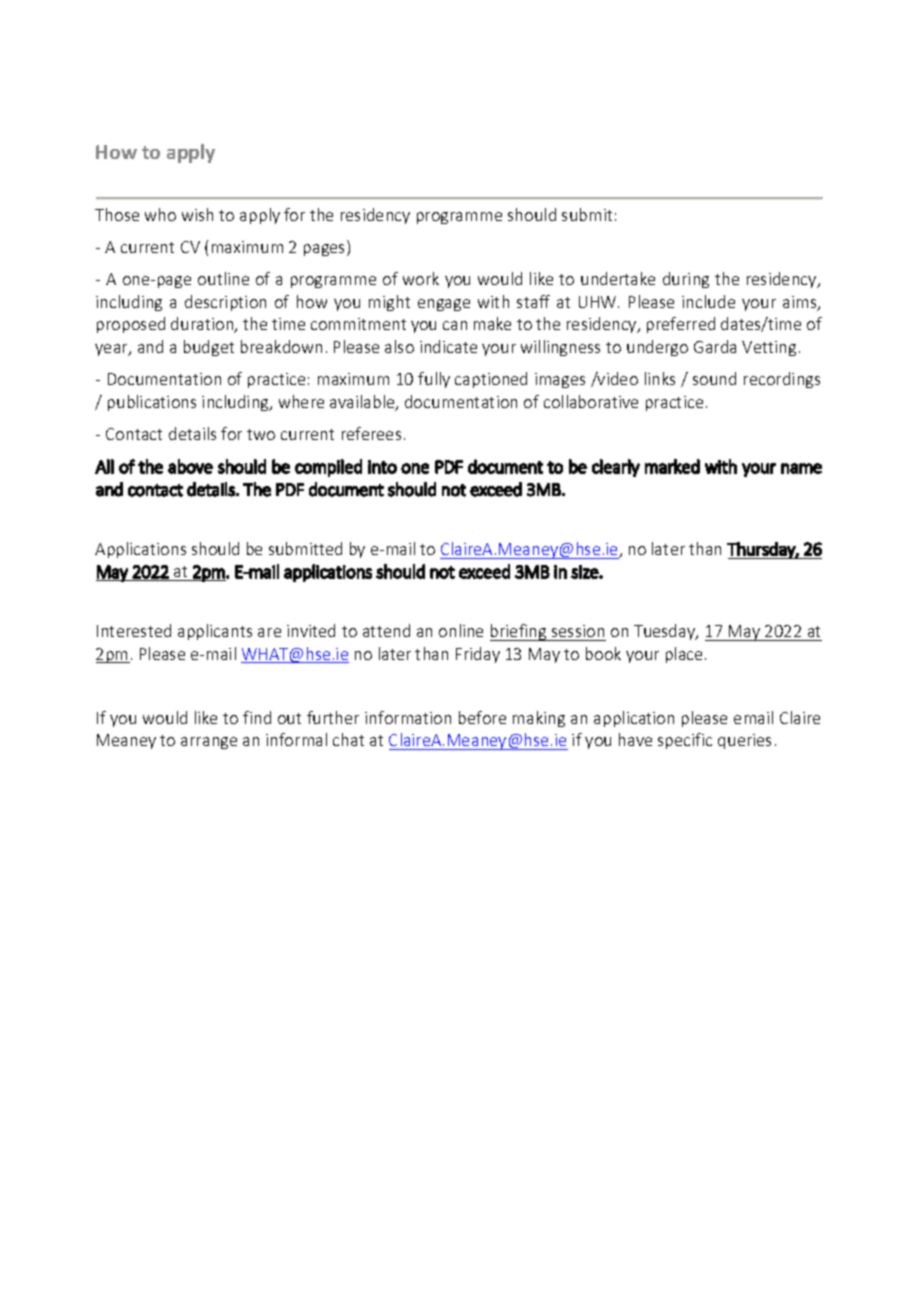 The height and width of the screenshot is (1308, 924). I want to click on before, so click(482, 717).
